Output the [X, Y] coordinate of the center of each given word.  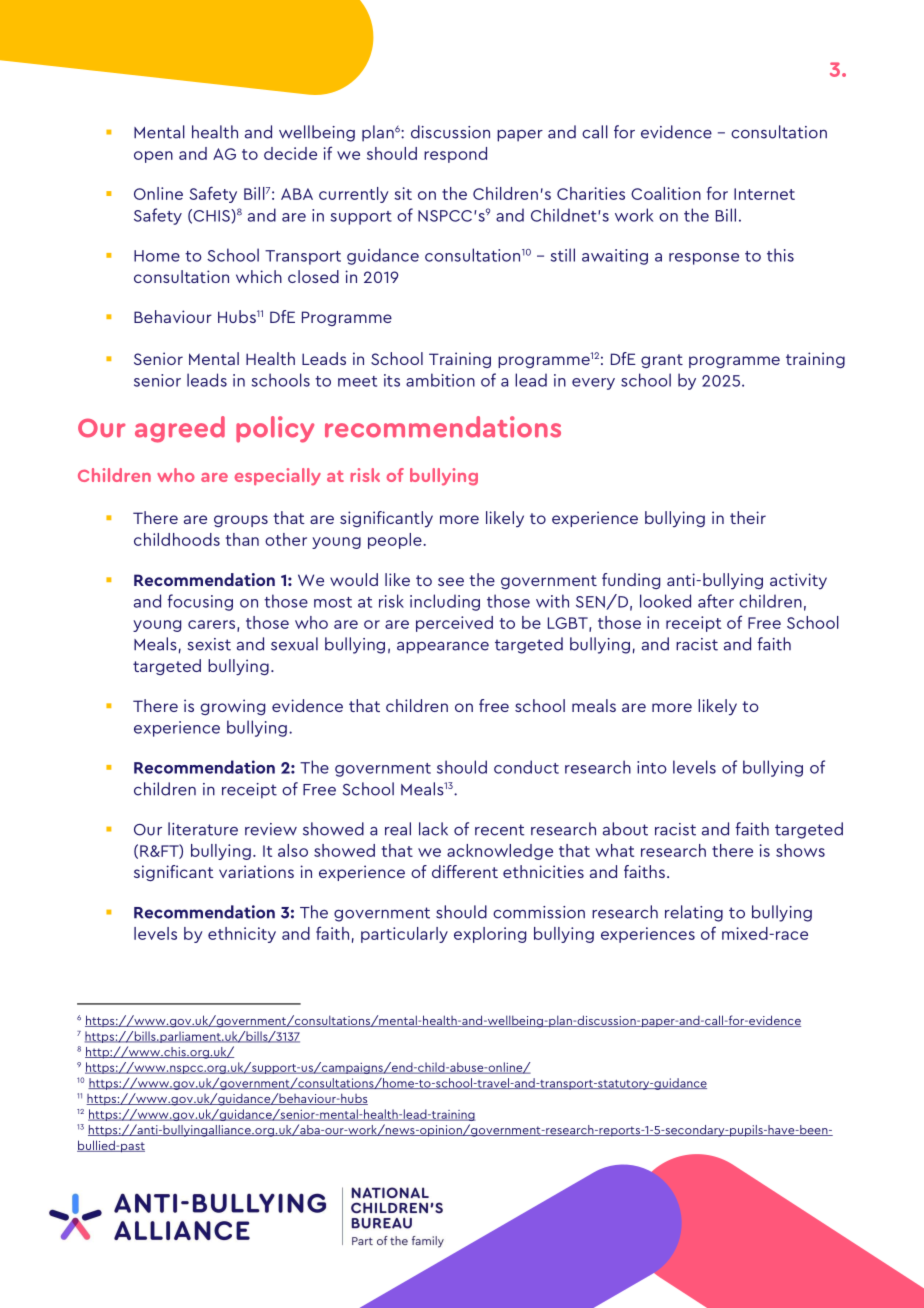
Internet [764, 194]
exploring [490, 935]
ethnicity [242, 935]
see [451, 581]
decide [290, 153]
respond [455, 155]
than [242, 539]
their [748, 517]
